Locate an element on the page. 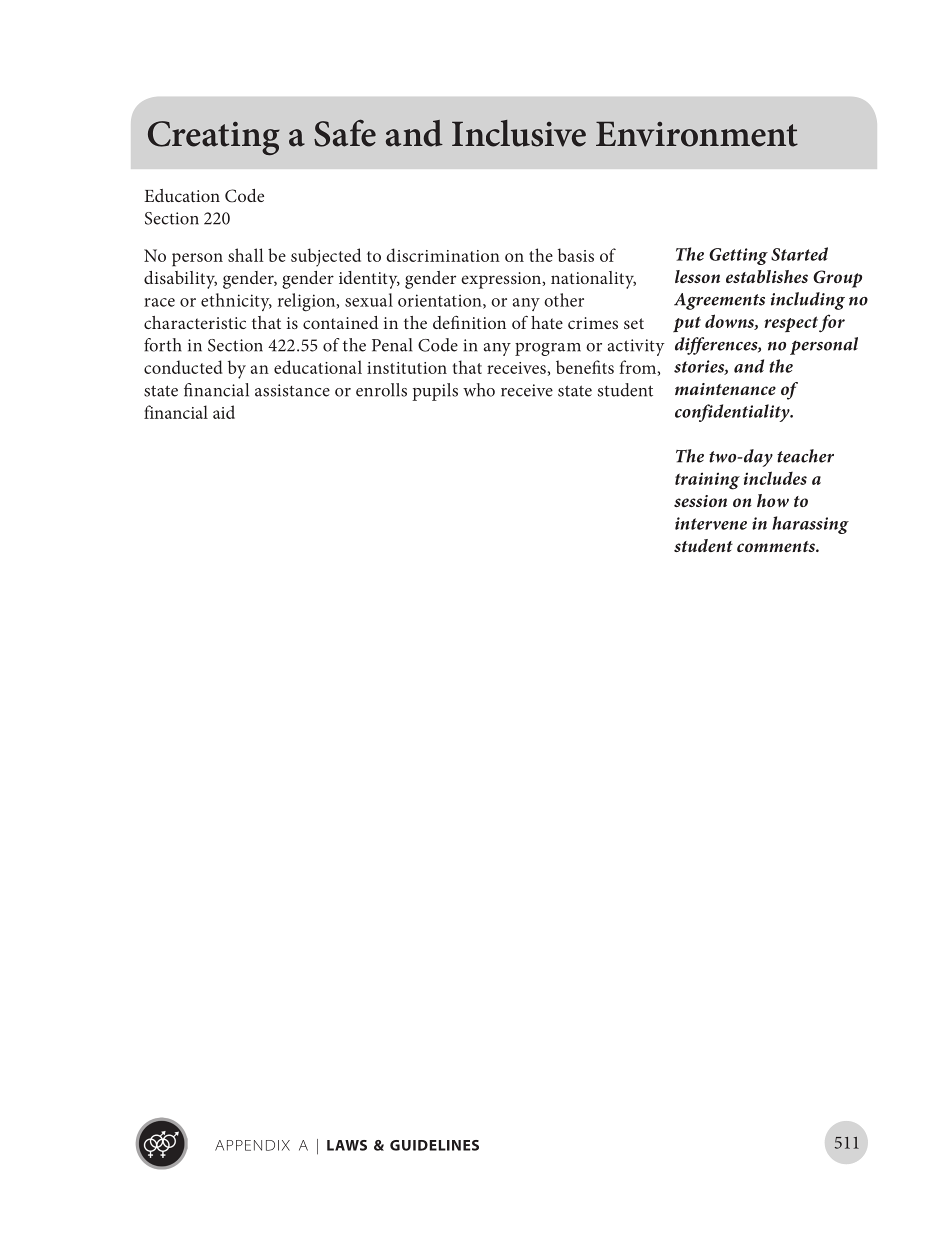  Inclusive is located at coordinates (519, 133).
